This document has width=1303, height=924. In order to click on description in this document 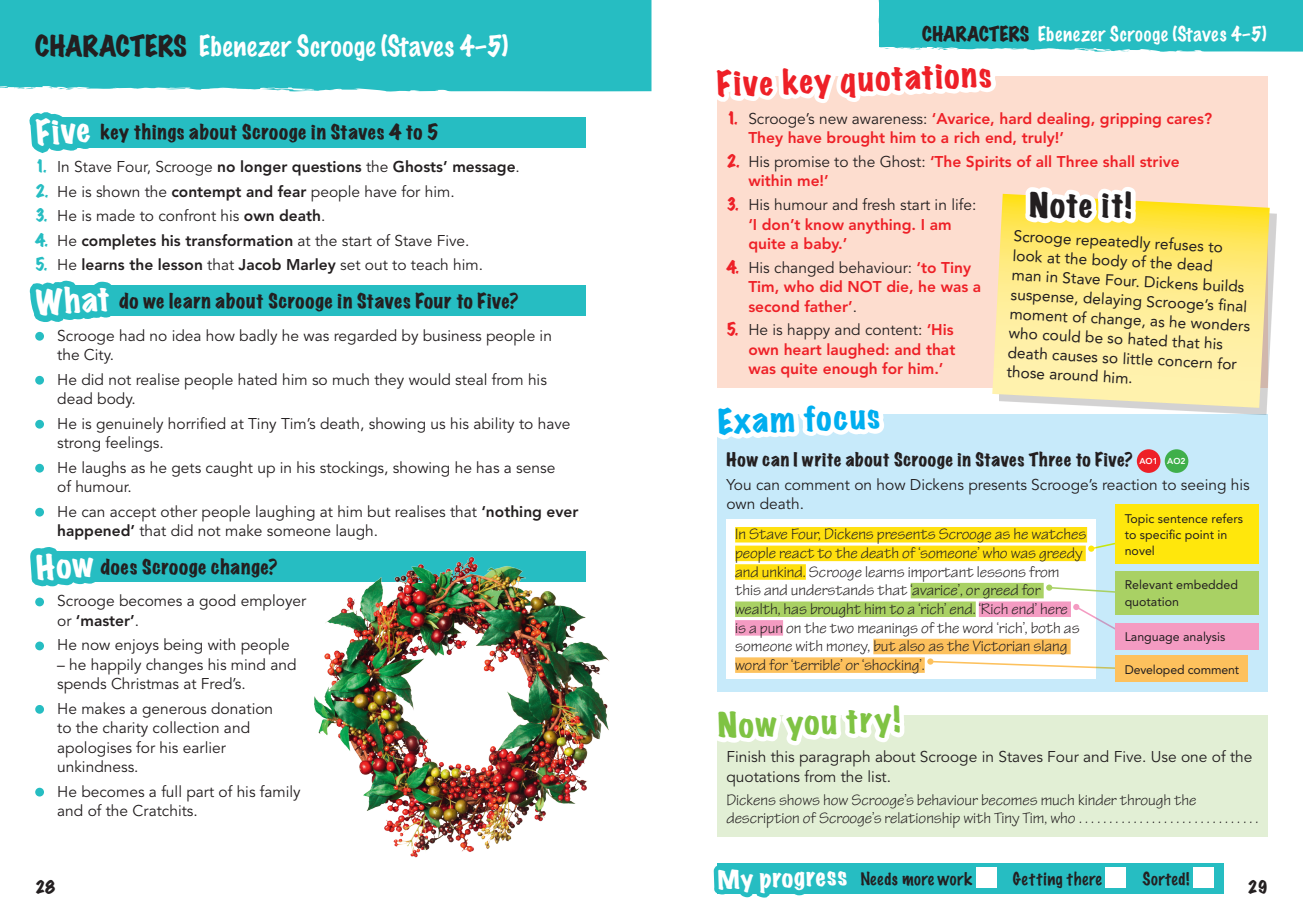, I will do `click(762, 820)`.
